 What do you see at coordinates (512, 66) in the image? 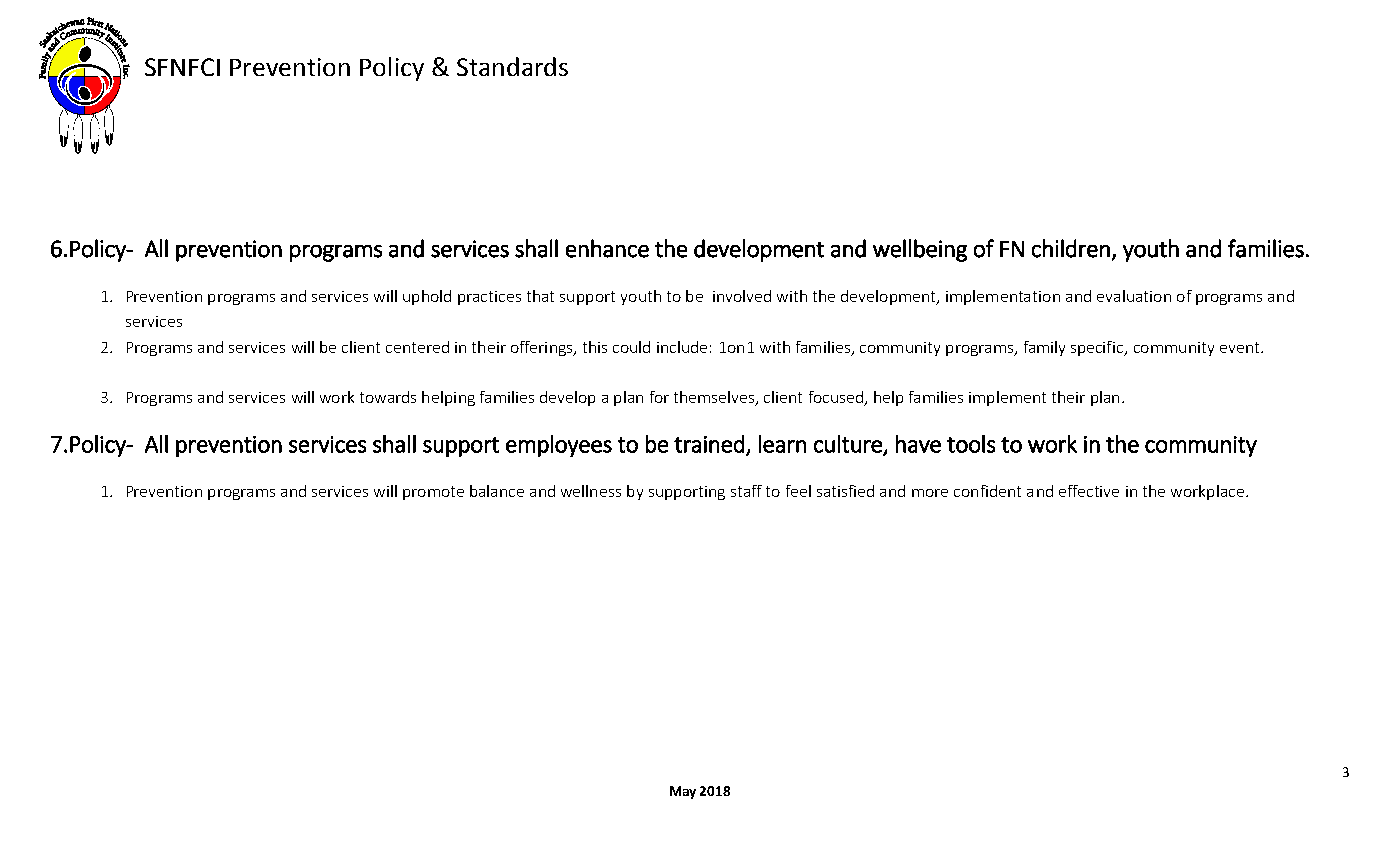
I see `Standards` at bounding box center [512, 66].
